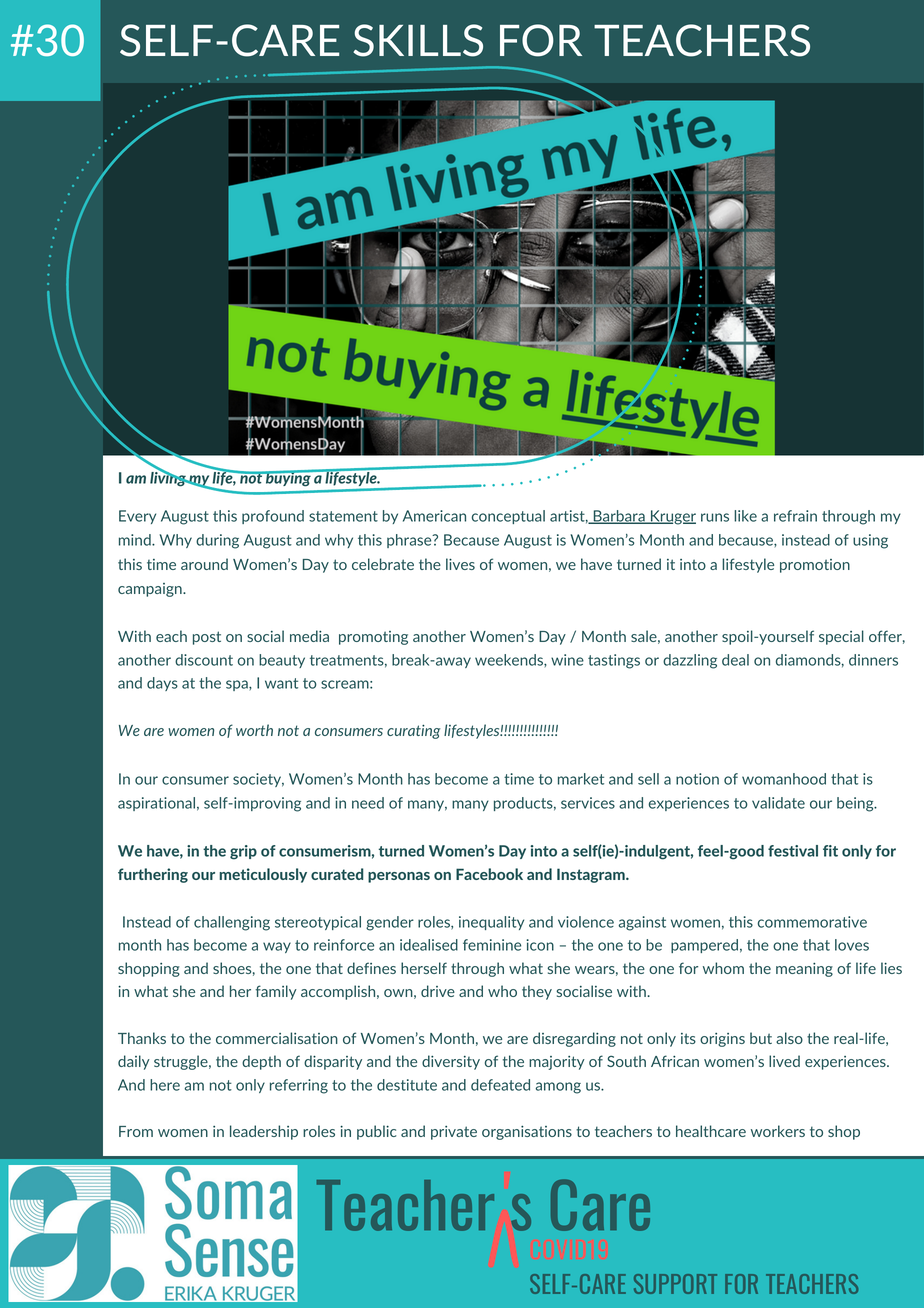 The width and height of the document is (924, 1308). I want to click on feminine, so click(492, 945).
